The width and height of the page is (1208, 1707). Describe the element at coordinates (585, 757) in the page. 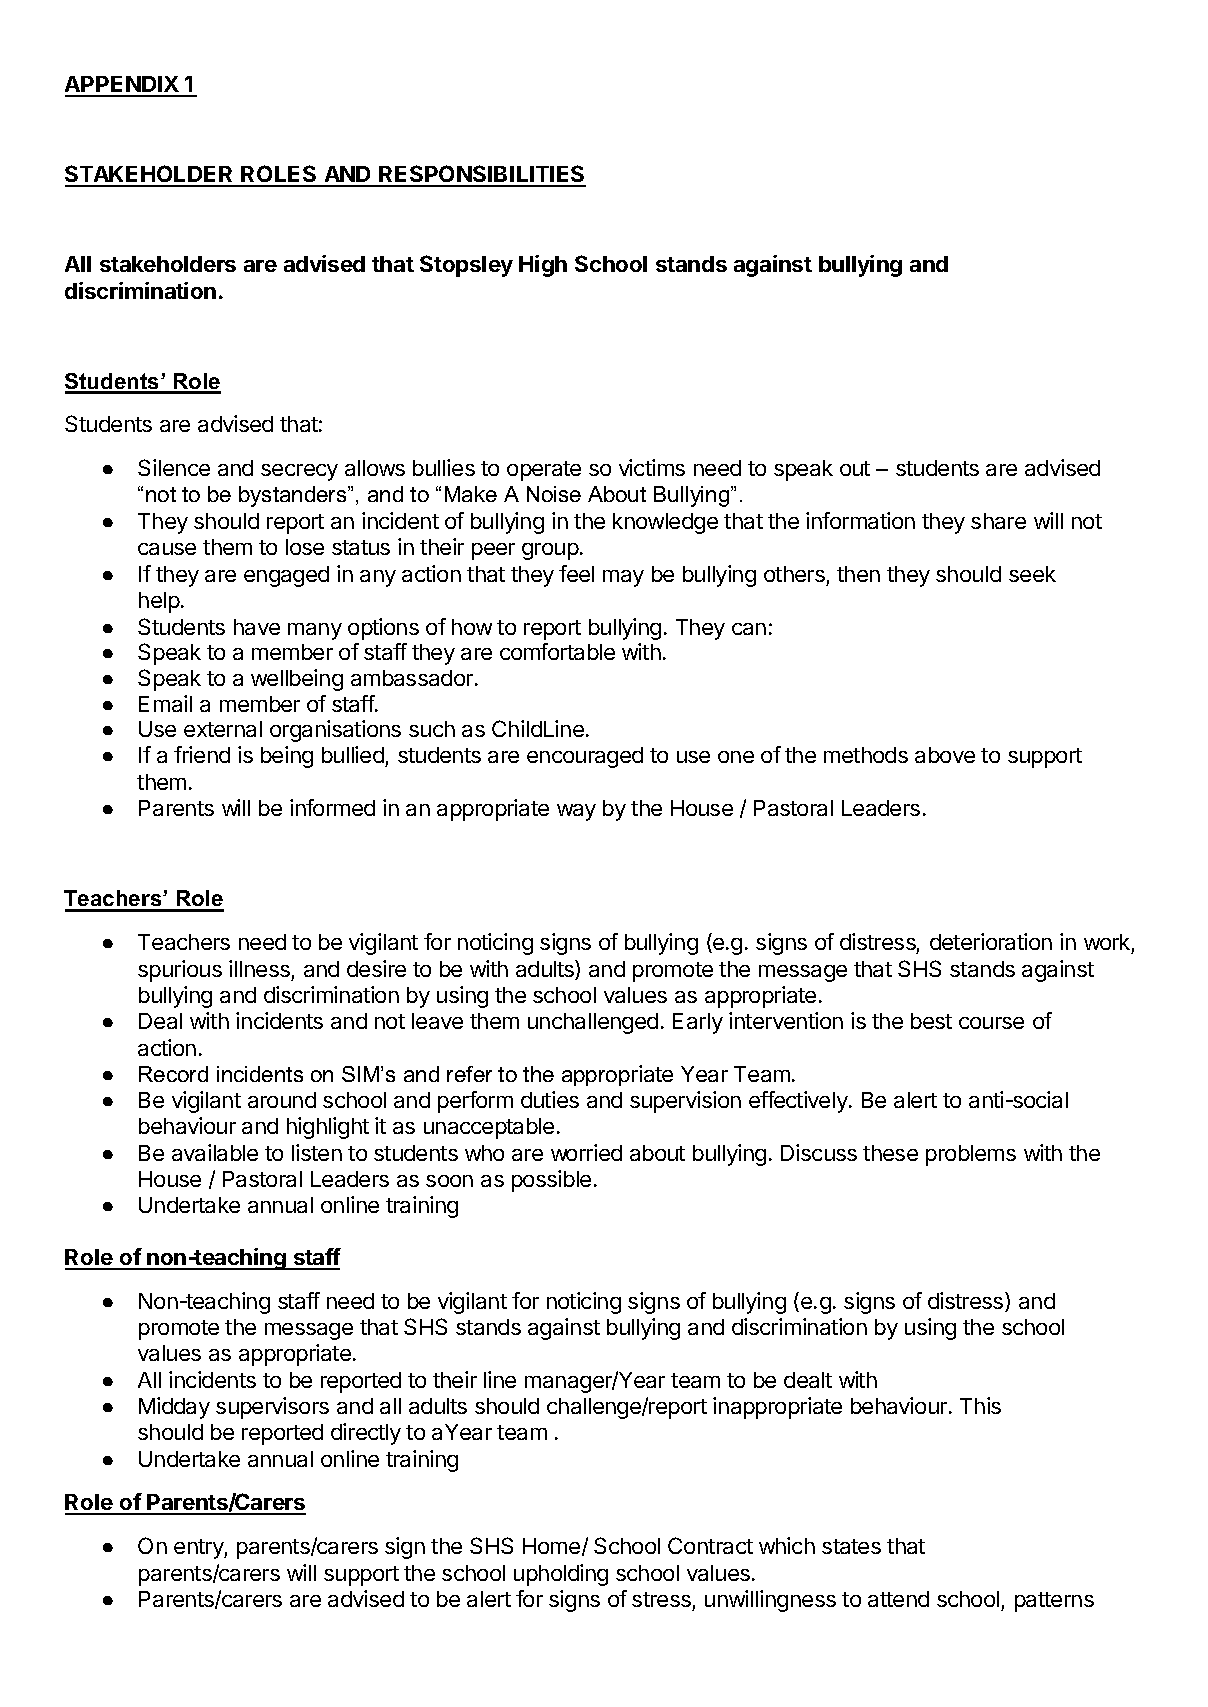

I see `encouraged` at that location.
